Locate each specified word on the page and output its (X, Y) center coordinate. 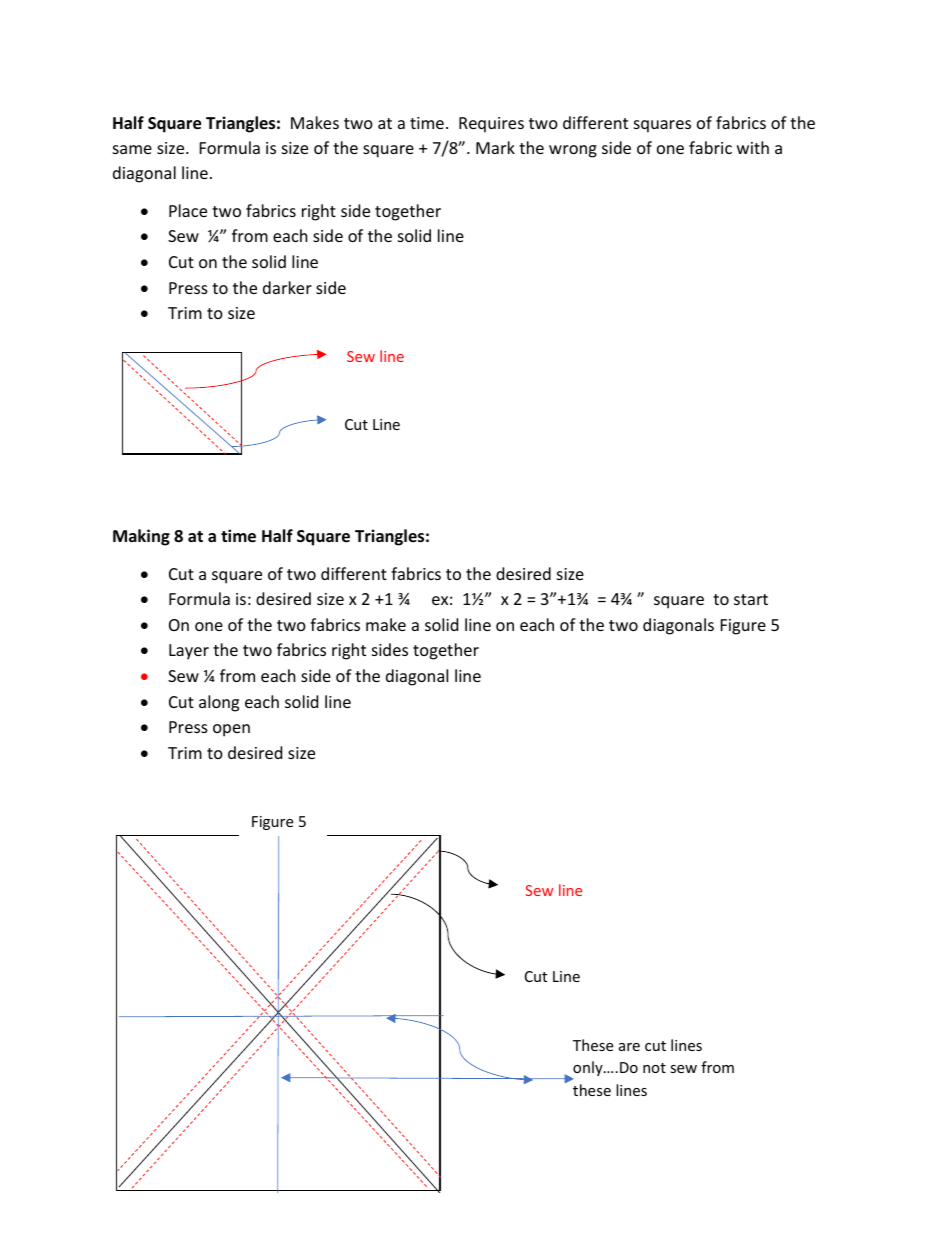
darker (287, 287)
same (132, 149)
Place (188, 210)
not (654, 1068)
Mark (495, 147)
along (219, 703)
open (231, 730)
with (753, 147)
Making (141, 537)
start (751, 599)
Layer (189, 652)
